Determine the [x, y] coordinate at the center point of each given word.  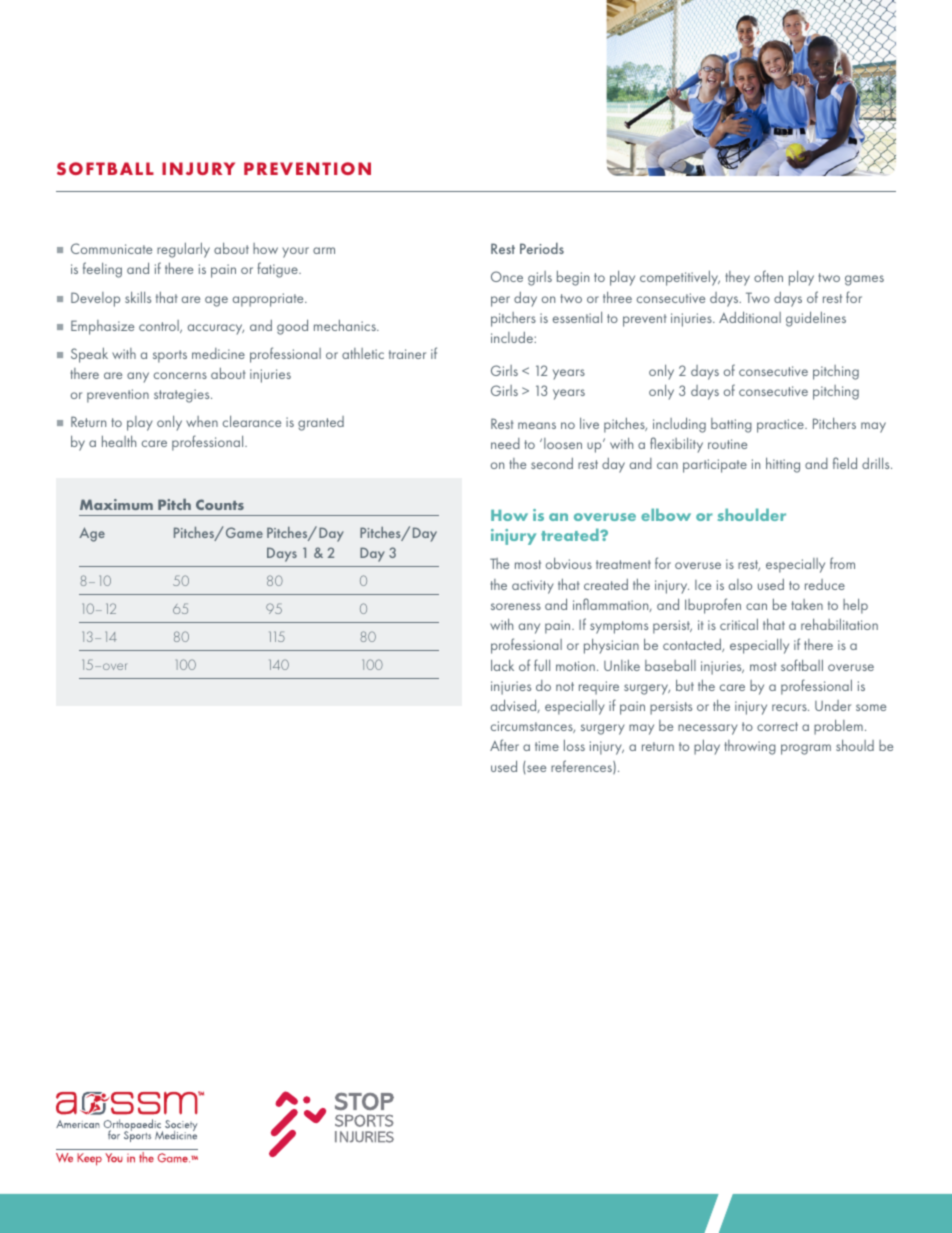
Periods [542, 248]
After [504, 745]
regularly [183, 250]
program [806, 749]
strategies [183, 396]
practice [781, 426]
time [547, 746]
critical [739, 624]
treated [571, 534]
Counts [220, 504]
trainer [407, 354]
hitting [783, 465]
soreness [516, 606]
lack [502, 665]
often [768, 276]
